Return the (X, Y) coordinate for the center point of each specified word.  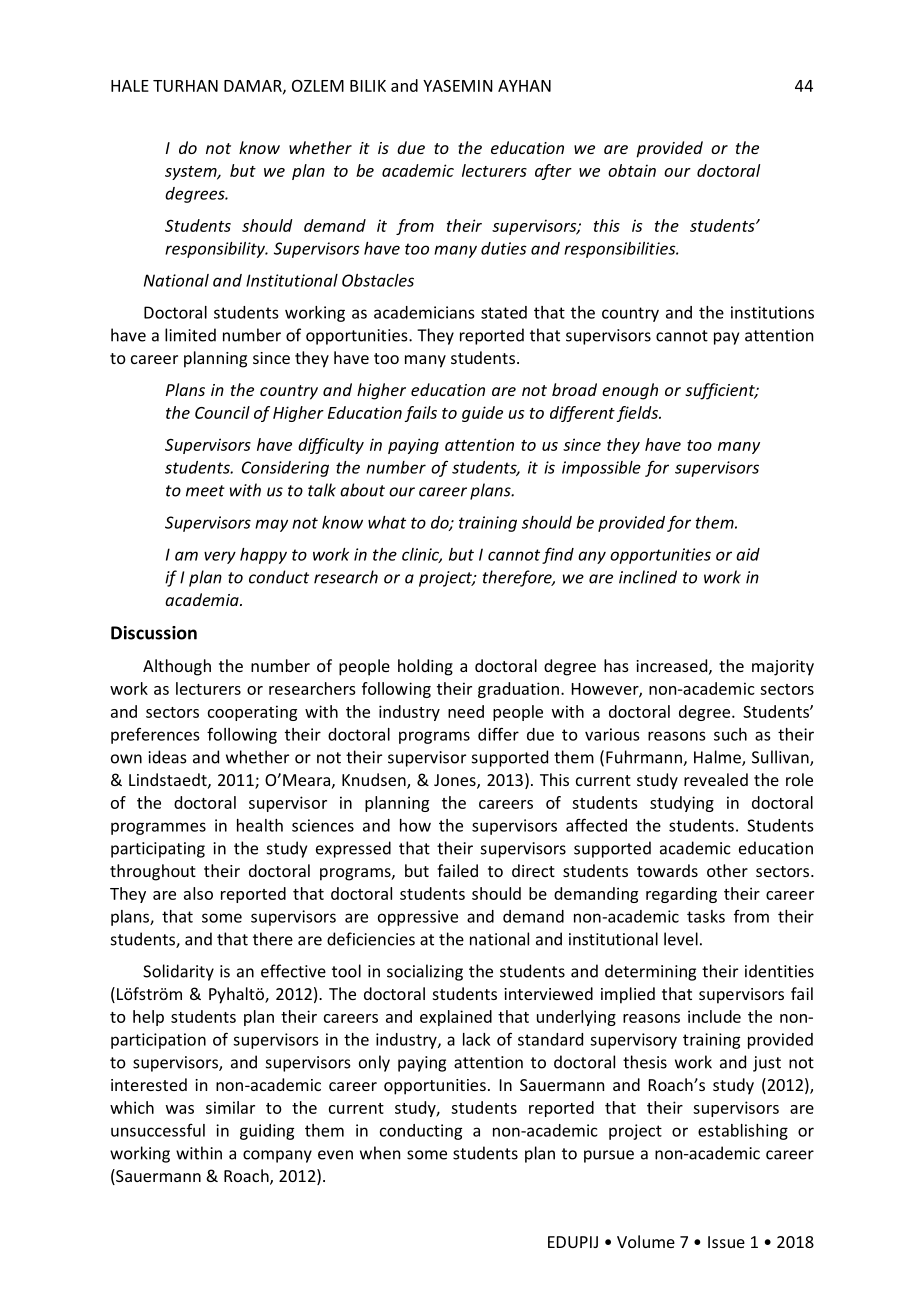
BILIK (368, 86)
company (277, 1156)
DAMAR (254, 87)
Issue (726, 1242)
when (380, 1153)
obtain (632, 170)
